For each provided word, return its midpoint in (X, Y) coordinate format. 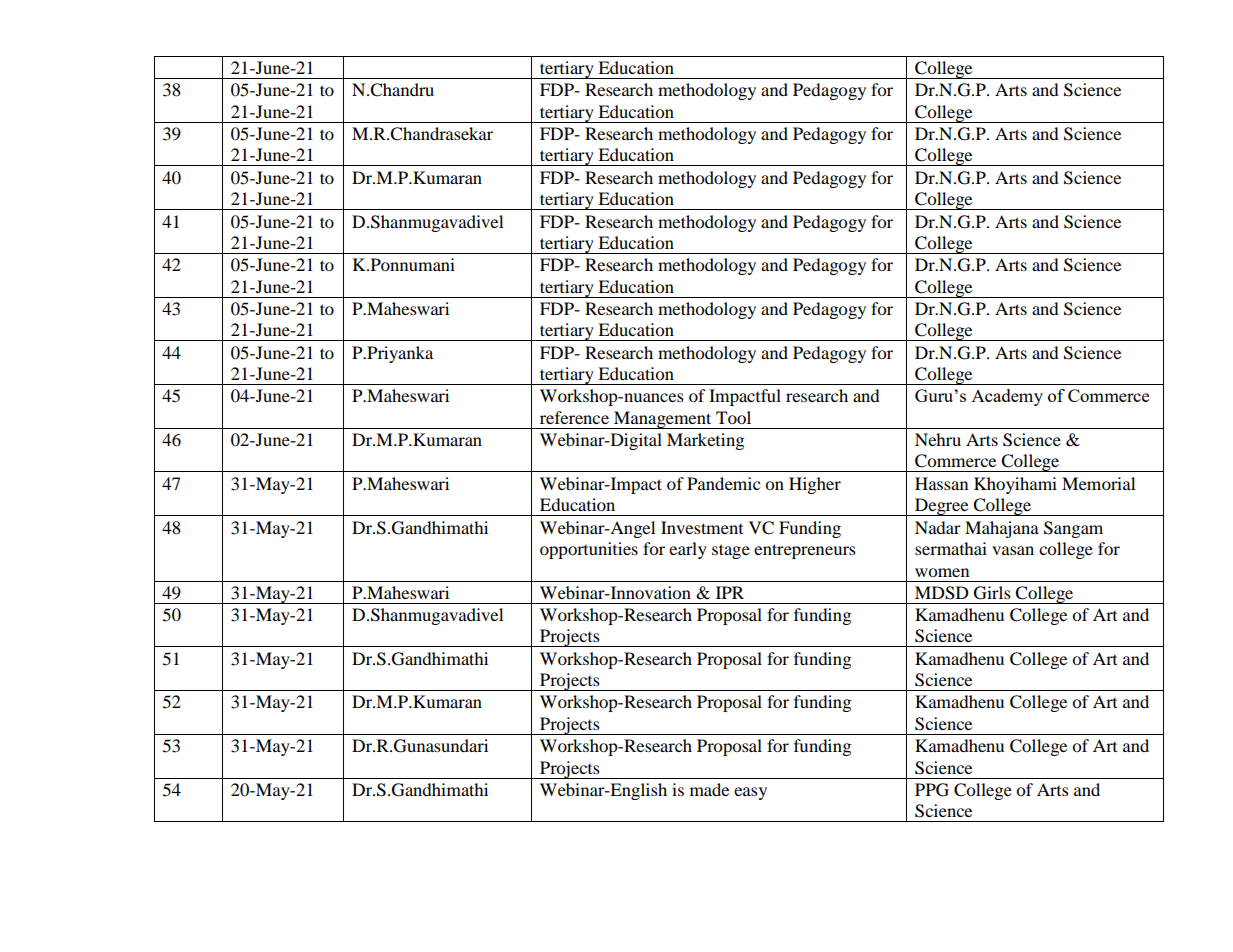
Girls (992, 593)
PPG (932, 790)
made (709, 789)
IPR (730, 592)
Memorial (1098, 483)
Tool (733, 417)
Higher (815, 485)
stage (731, 551)
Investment (702, 527)
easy (750, 793)
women (942, 572)
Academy (1007, 397)
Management (663, 420)
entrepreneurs (805, 551)
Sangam (1073, 529)
